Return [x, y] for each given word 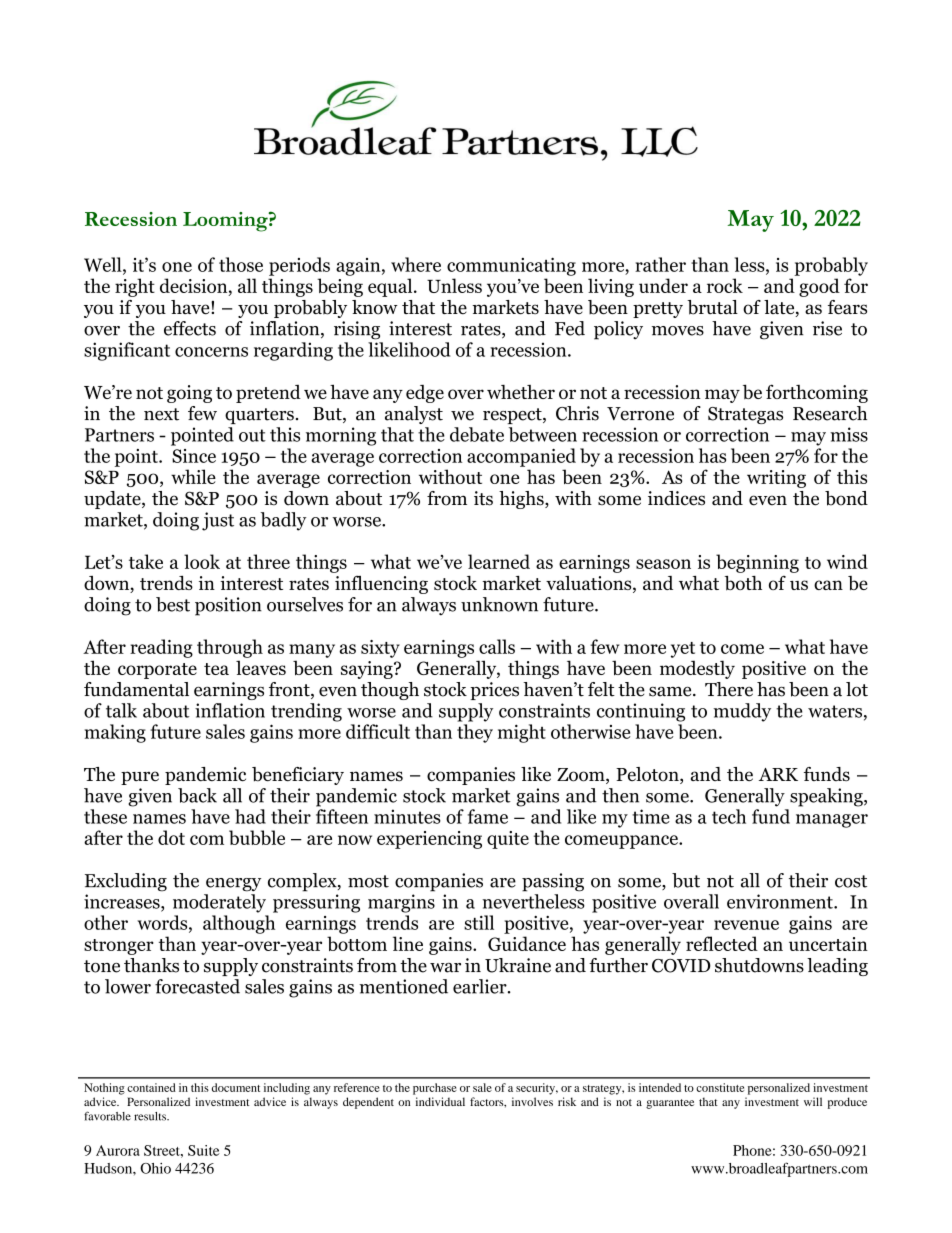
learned [499, 561]
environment [781, 901]
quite [508, 840]
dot [171, 837]
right [135, 287]
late [780, 308]
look [202, 561]
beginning [757, 563]
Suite [203, 1150]
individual [440, 1101]
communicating [511, 266]
